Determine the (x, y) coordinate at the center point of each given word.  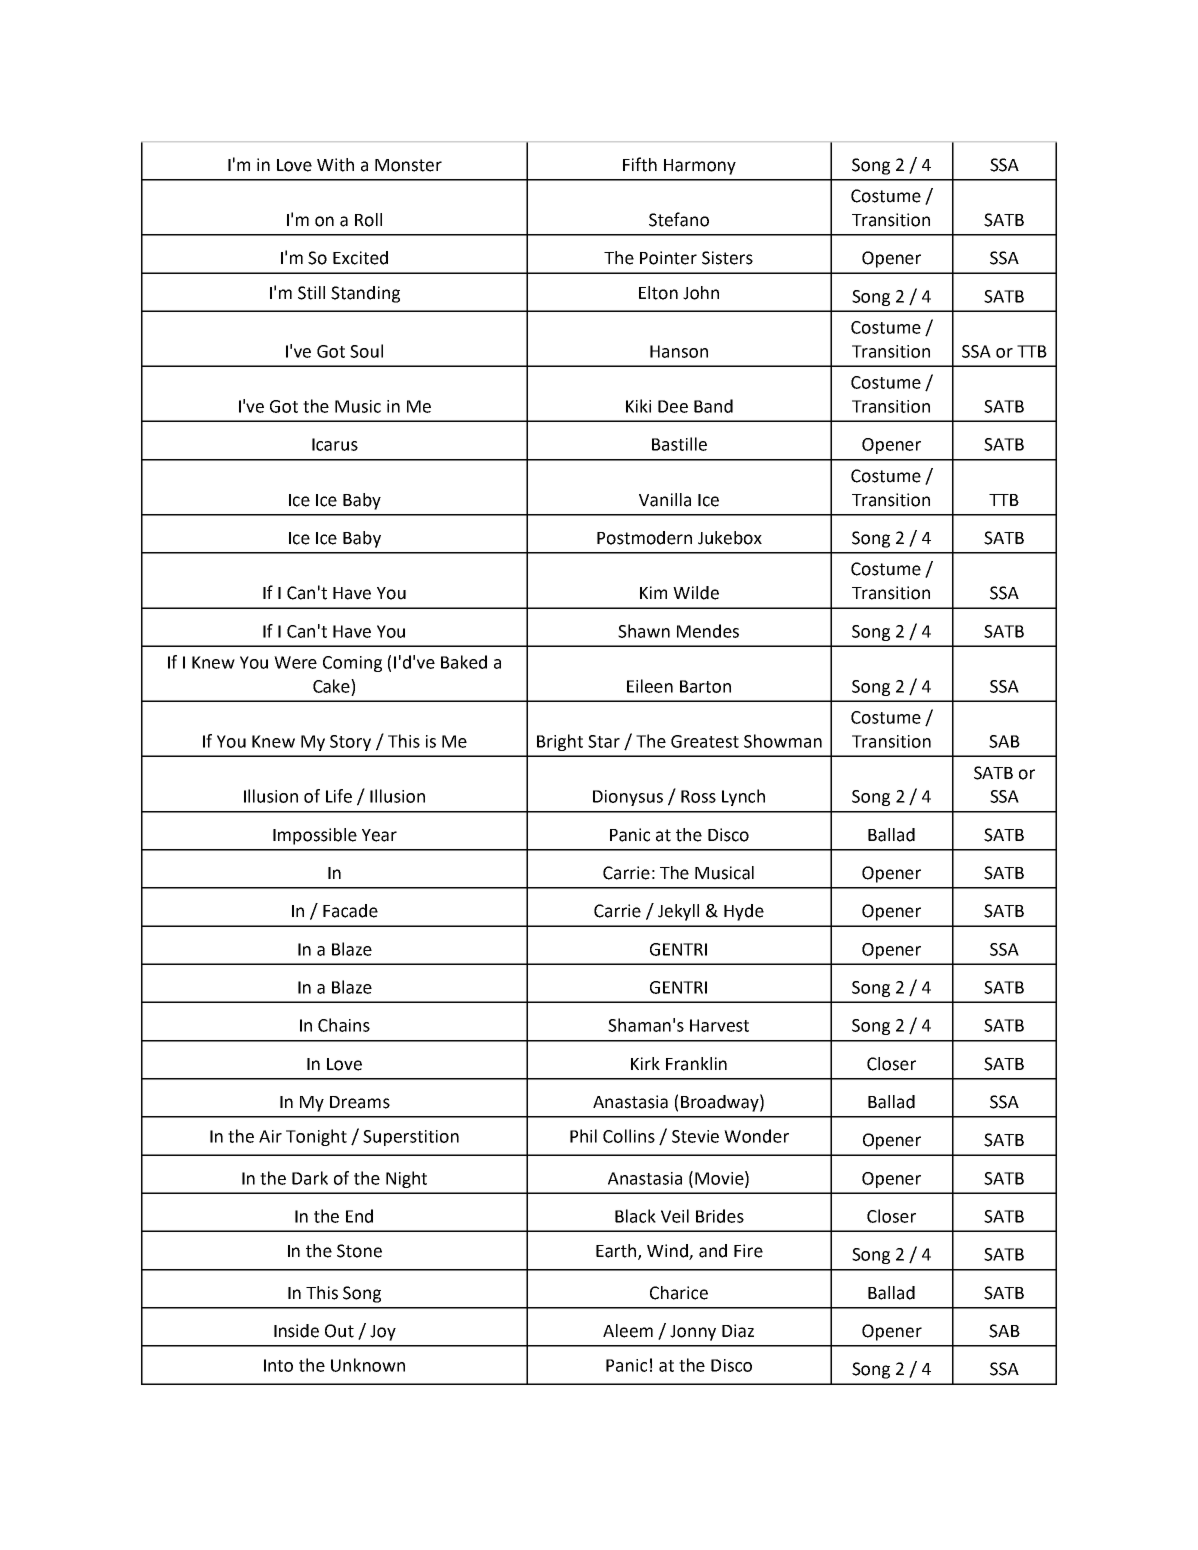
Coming (352, 664)
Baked (464, 662)
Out (339, 1331)
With (335, 165)
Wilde (696, 593)
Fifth (640, 164)
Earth (617, 1252)
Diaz (738, 1331)
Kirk (645, 1063)
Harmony (700, 167)
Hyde (744, 912)
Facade (350, 911)
